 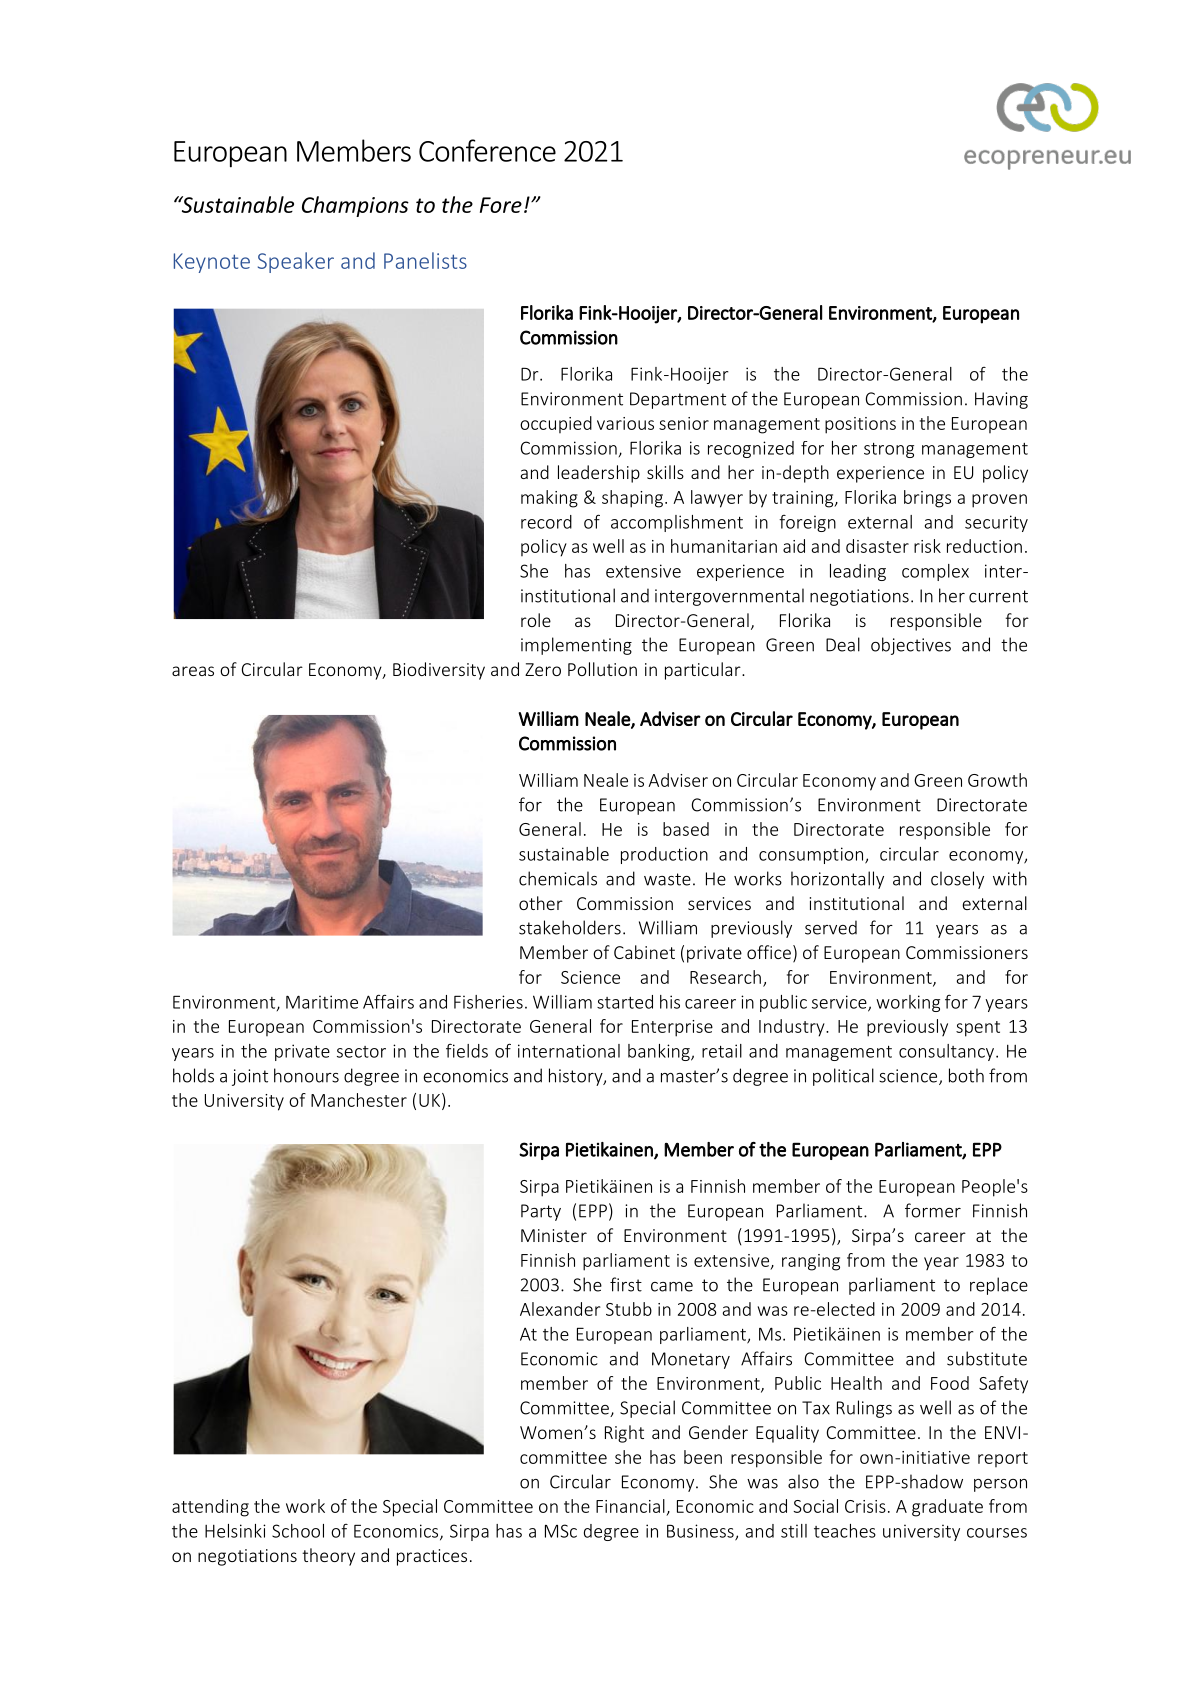 What do you see at coordinates (957, 880) in the image?
I see `closely` at bounding box center [957, 880].
